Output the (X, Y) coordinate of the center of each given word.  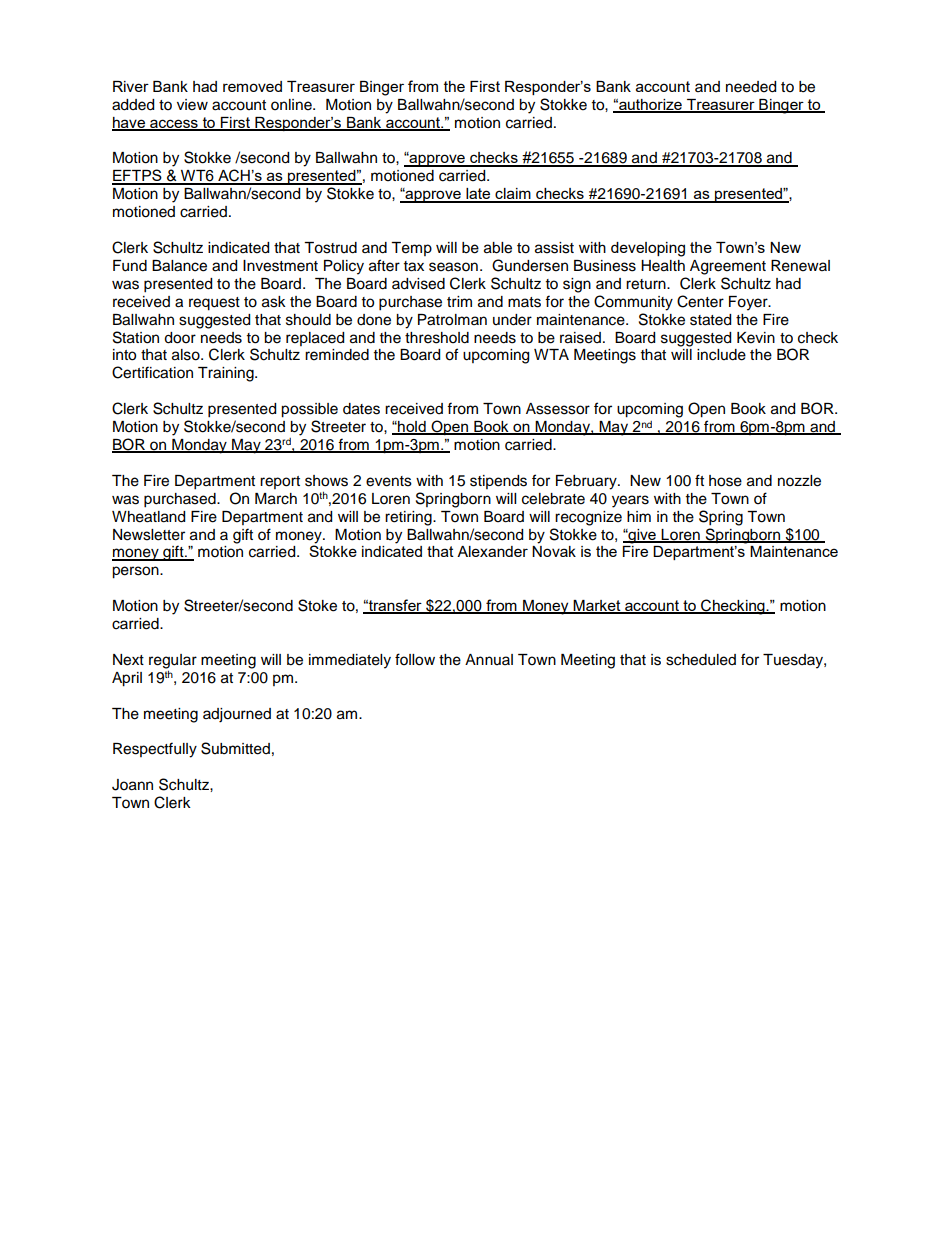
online (292, 105)
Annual (489, 659)
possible (309, 410)
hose (725, 481)
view (192, 105)
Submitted (235, 748)
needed (751, 87)
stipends (498, 482)
